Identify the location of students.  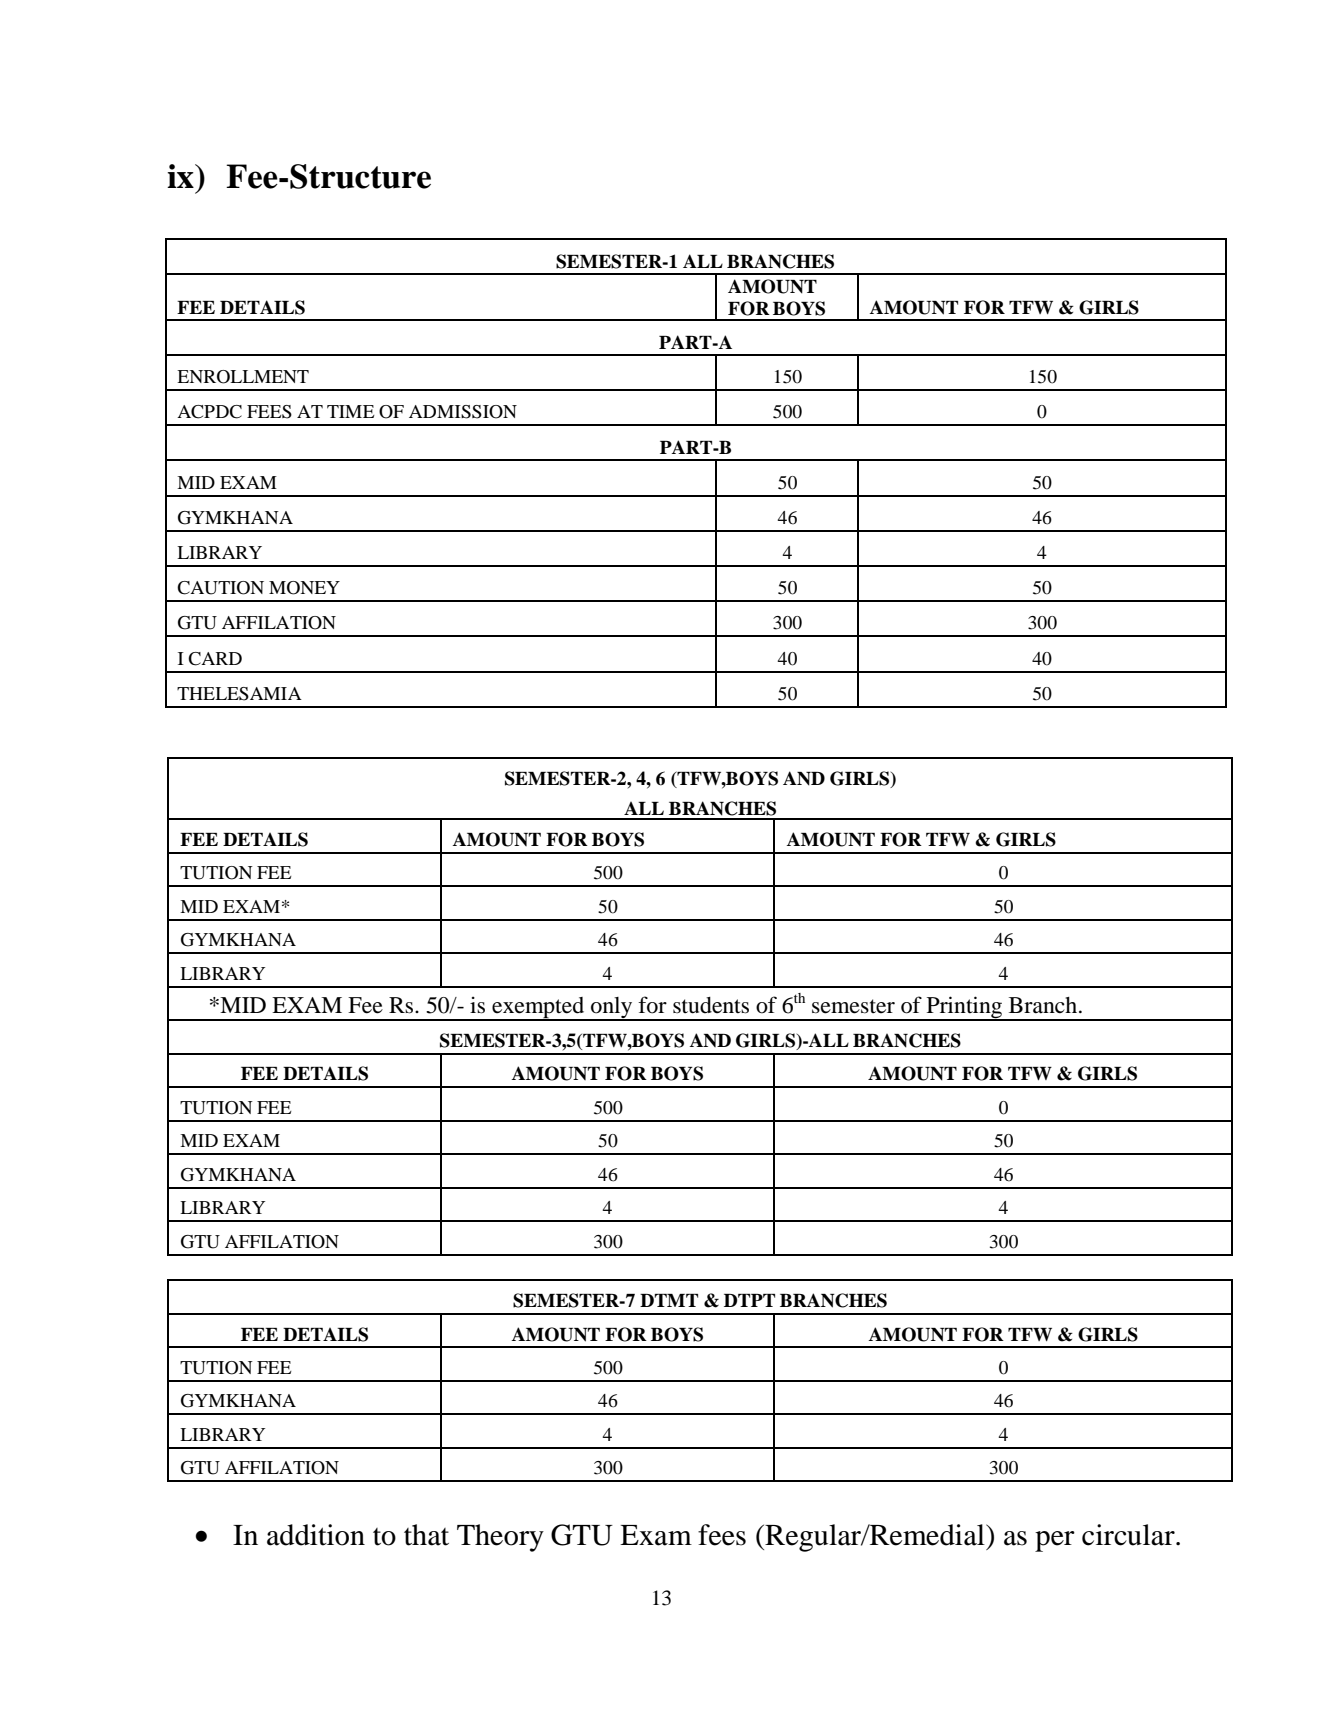
(711, 1005).
